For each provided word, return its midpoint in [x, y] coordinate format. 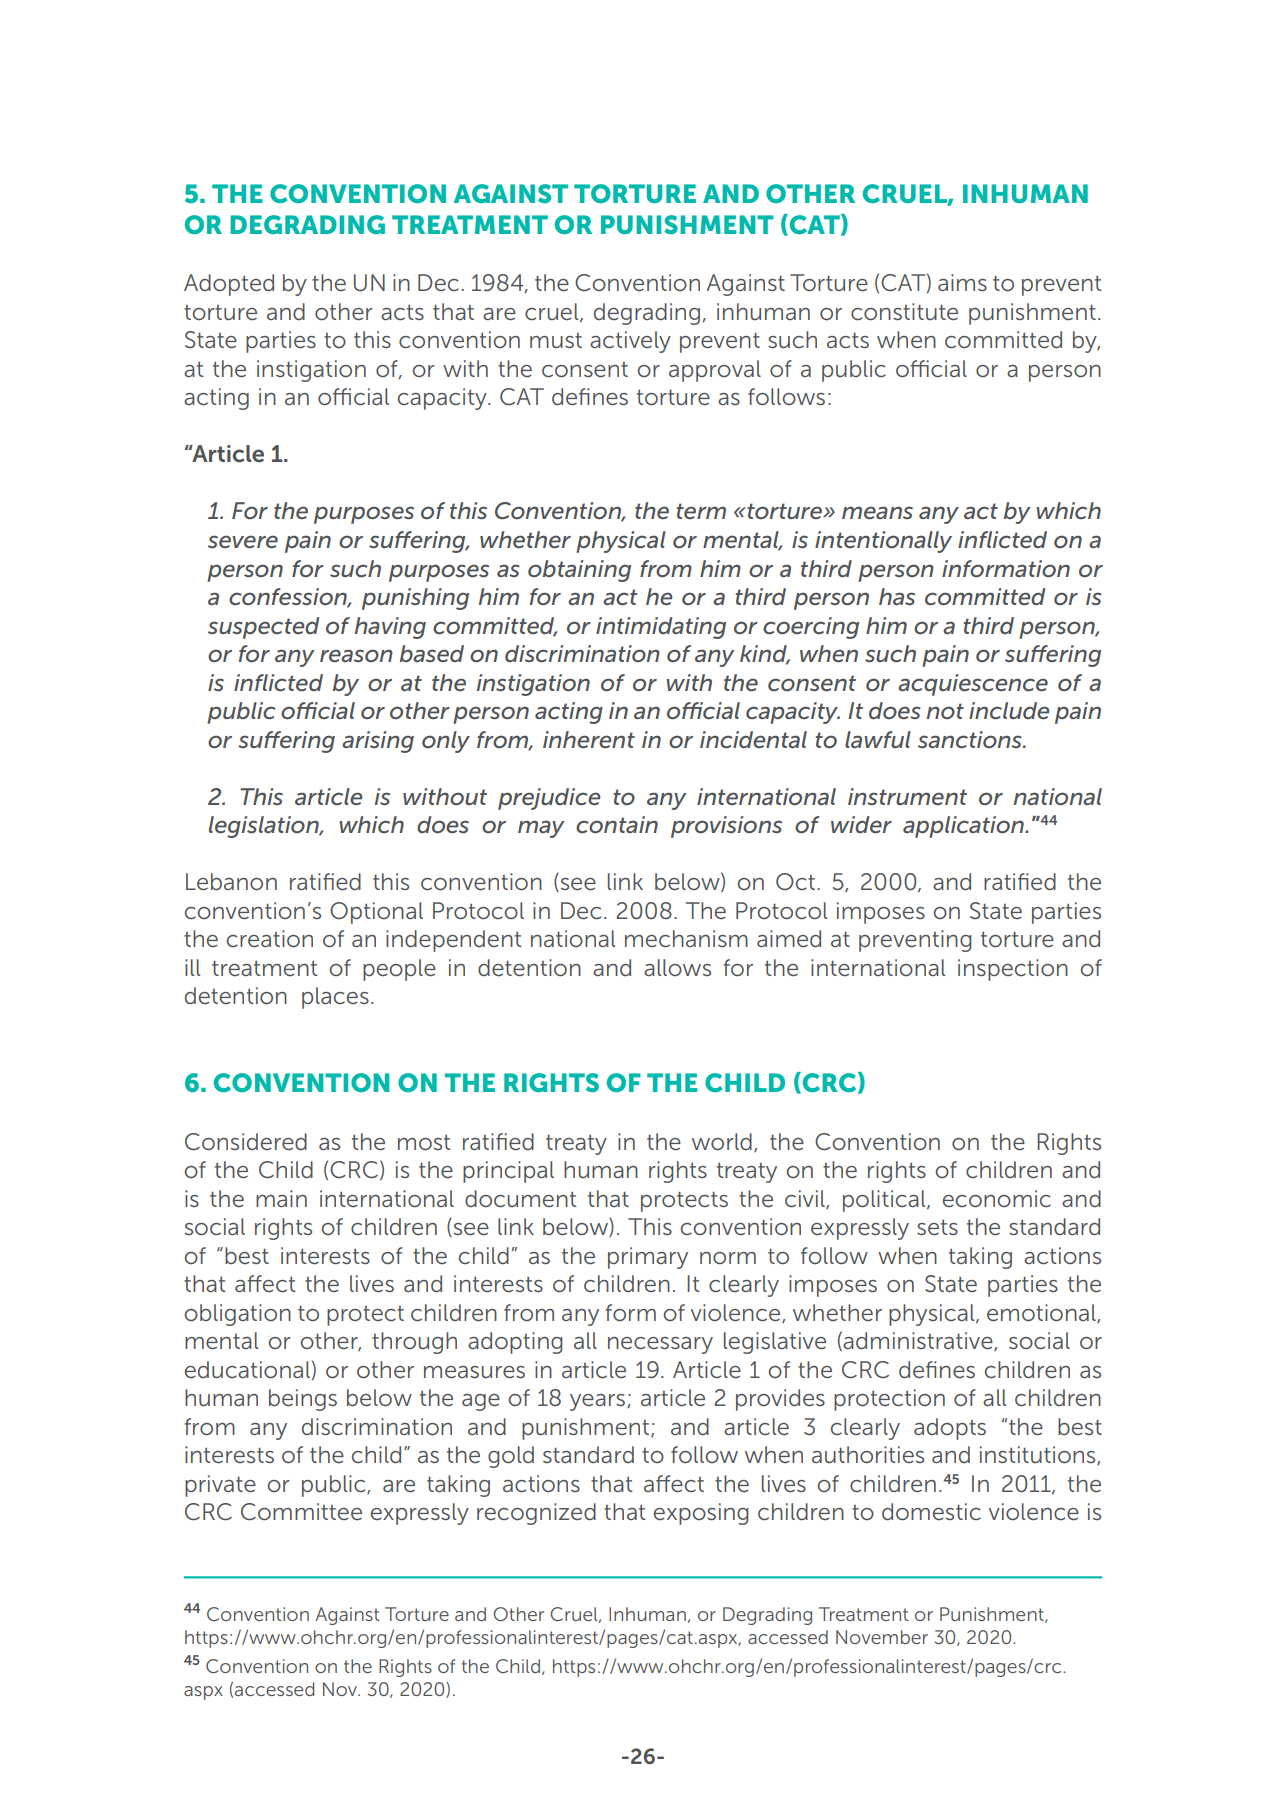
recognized [536, 1514]
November [882, 1637]
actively [630, 342]
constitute [904, 312]
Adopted [229, 285]
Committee [301, 1512]
